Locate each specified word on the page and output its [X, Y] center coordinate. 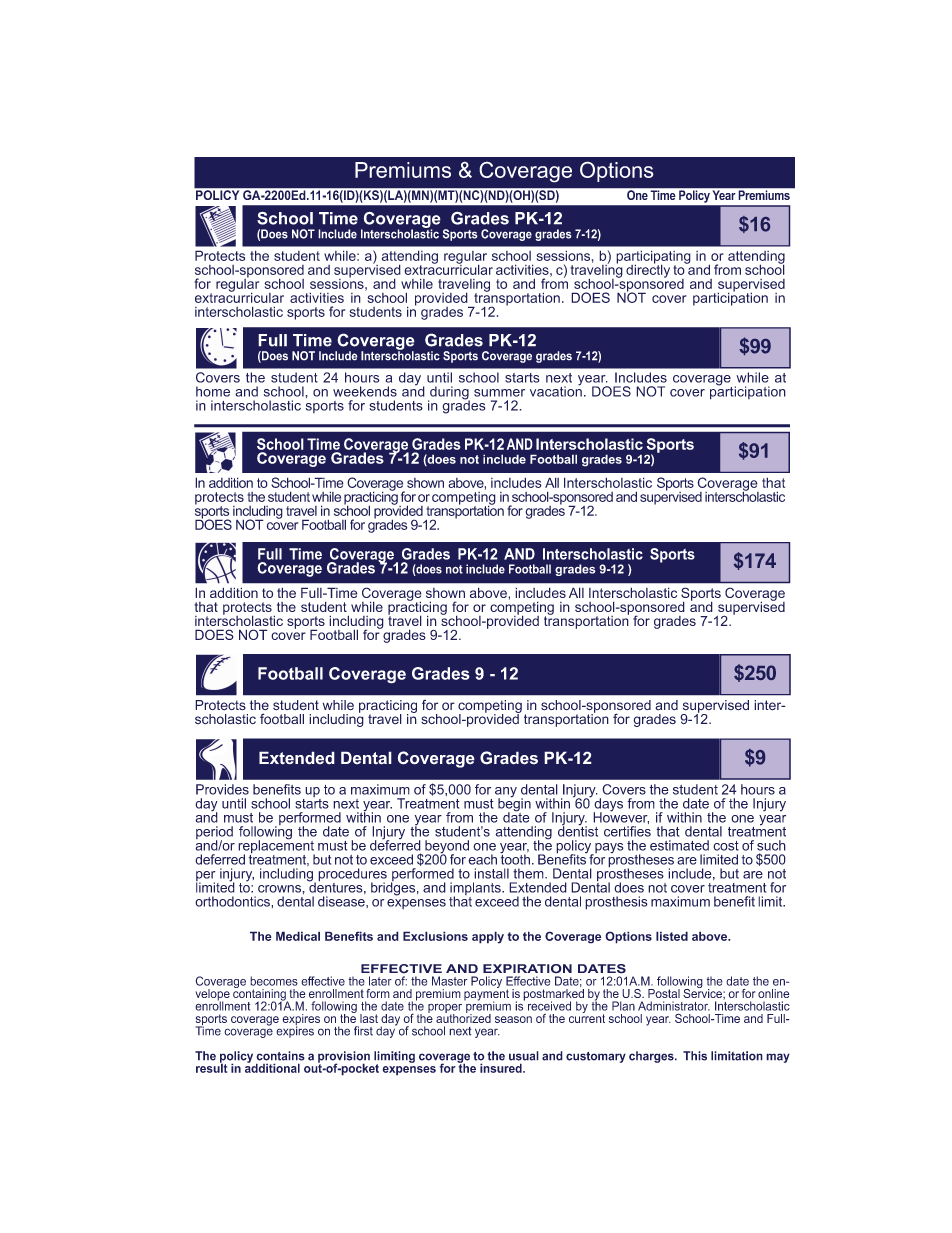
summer [499, 393]
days [608, 806]
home [213, 391]
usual [524, 1056]
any [506, 793]
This [695, 1056]
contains [280, 1056]
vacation [556, 390]
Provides [222, 789]
